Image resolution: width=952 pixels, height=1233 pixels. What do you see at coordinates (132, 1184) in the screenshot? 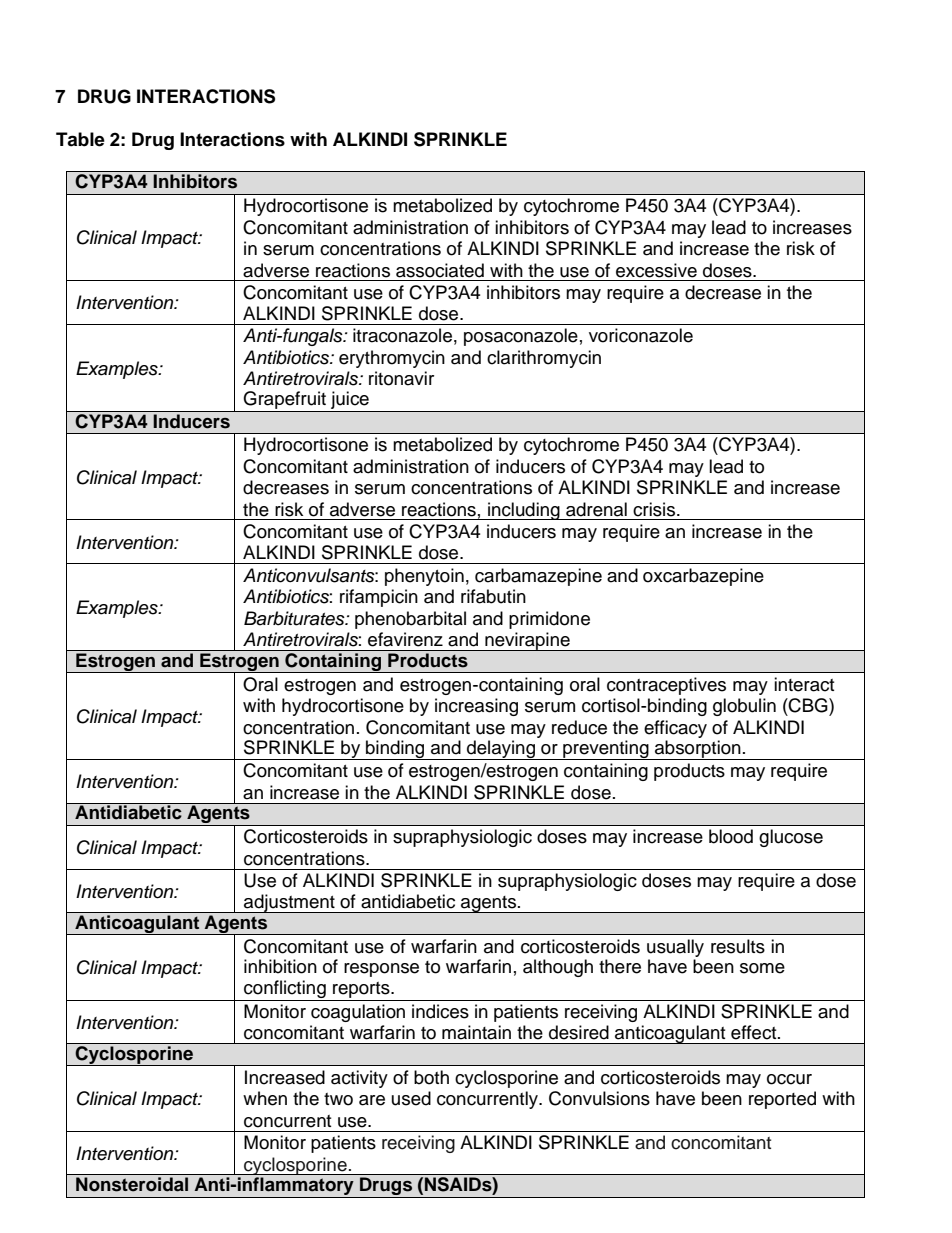
I see `Nonsteroidal` at bounding box center [132, 1184].
